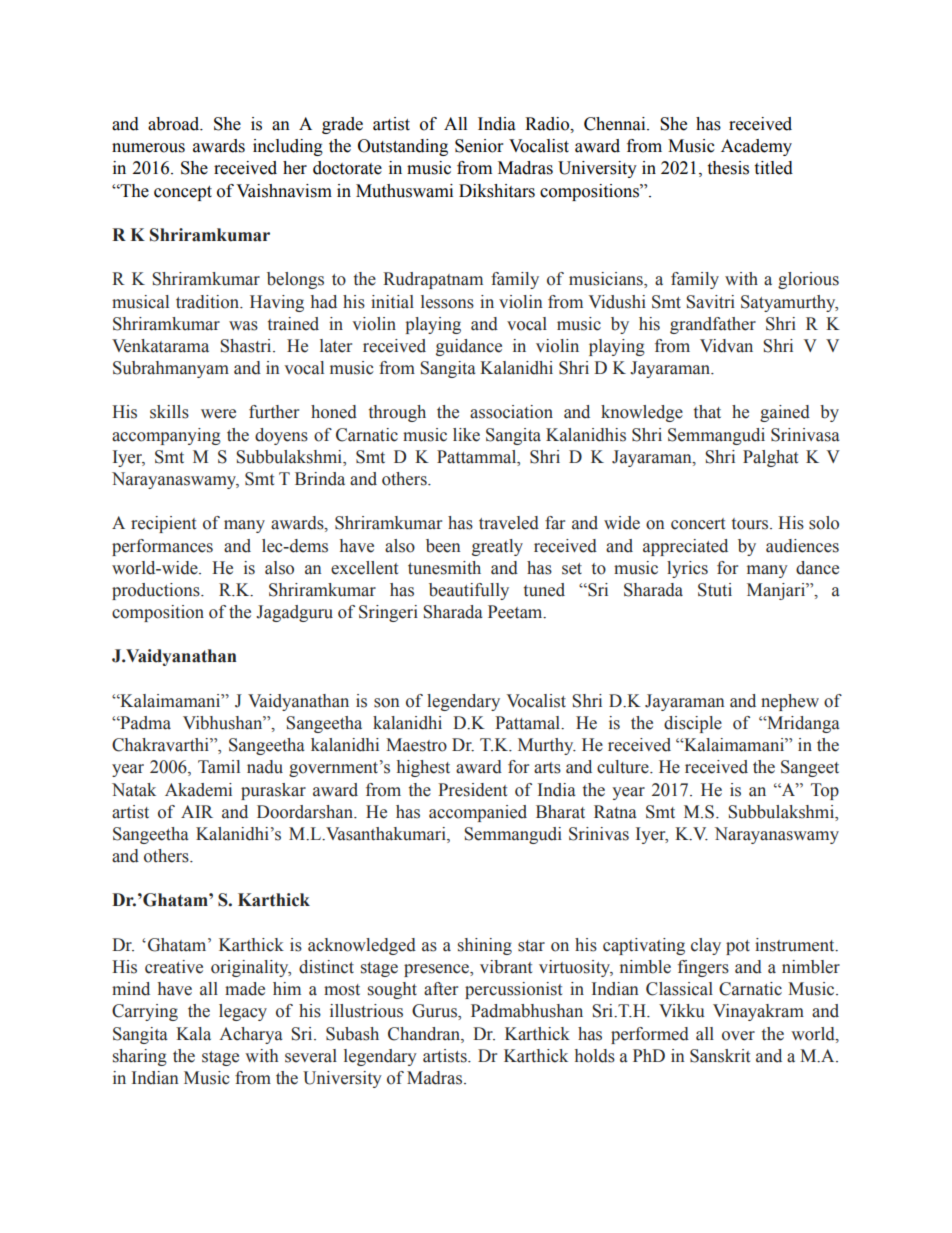  I want to click on Academy, so click(756, 147).
